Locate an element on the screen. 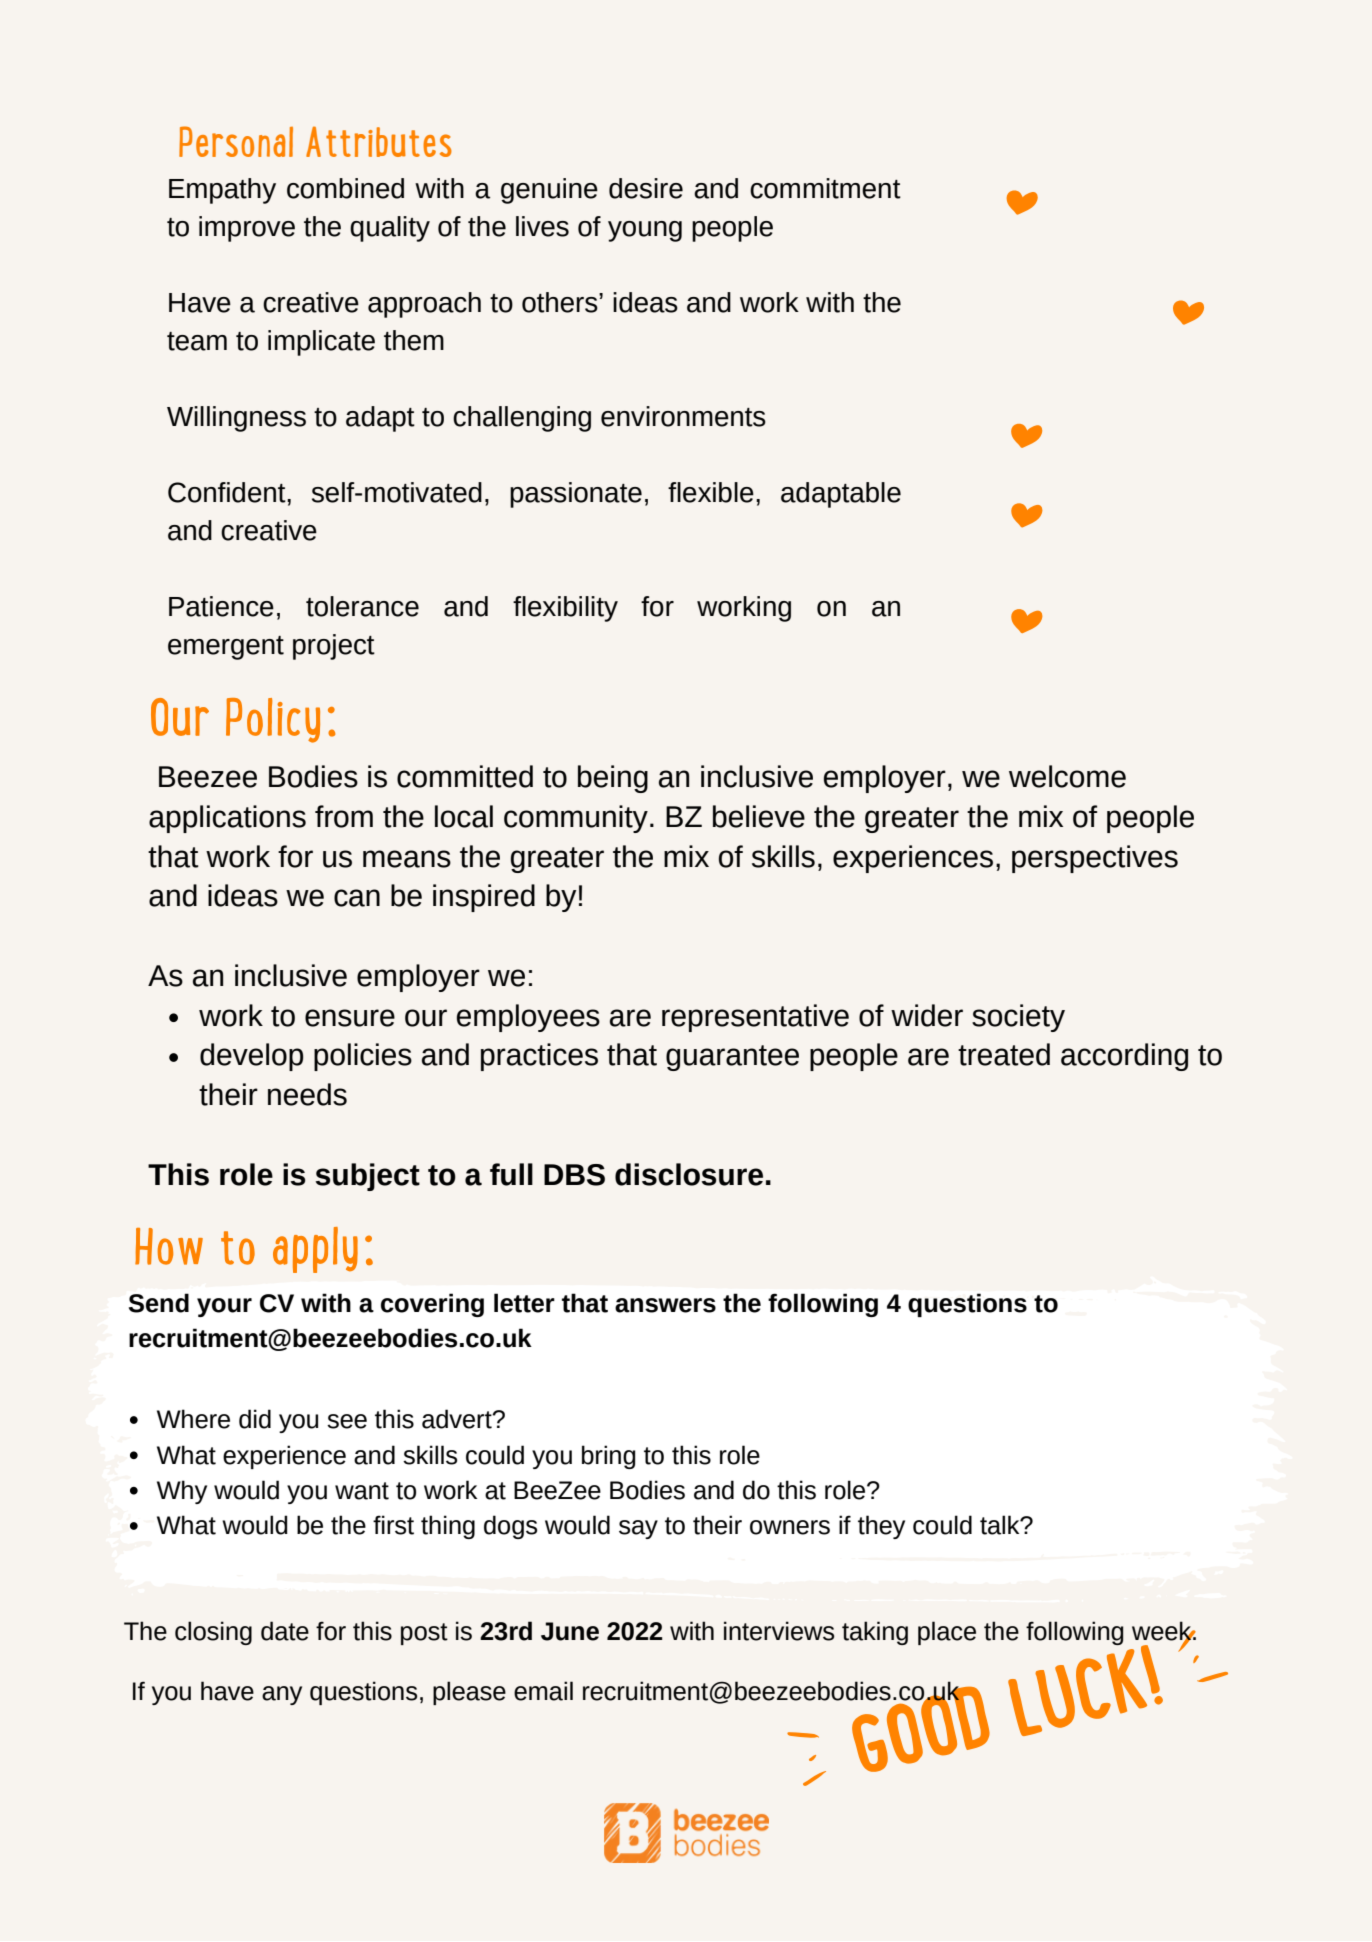 The width and height of the screenshot is (1372, 1942). June is located at coordinates (570, 1631).
